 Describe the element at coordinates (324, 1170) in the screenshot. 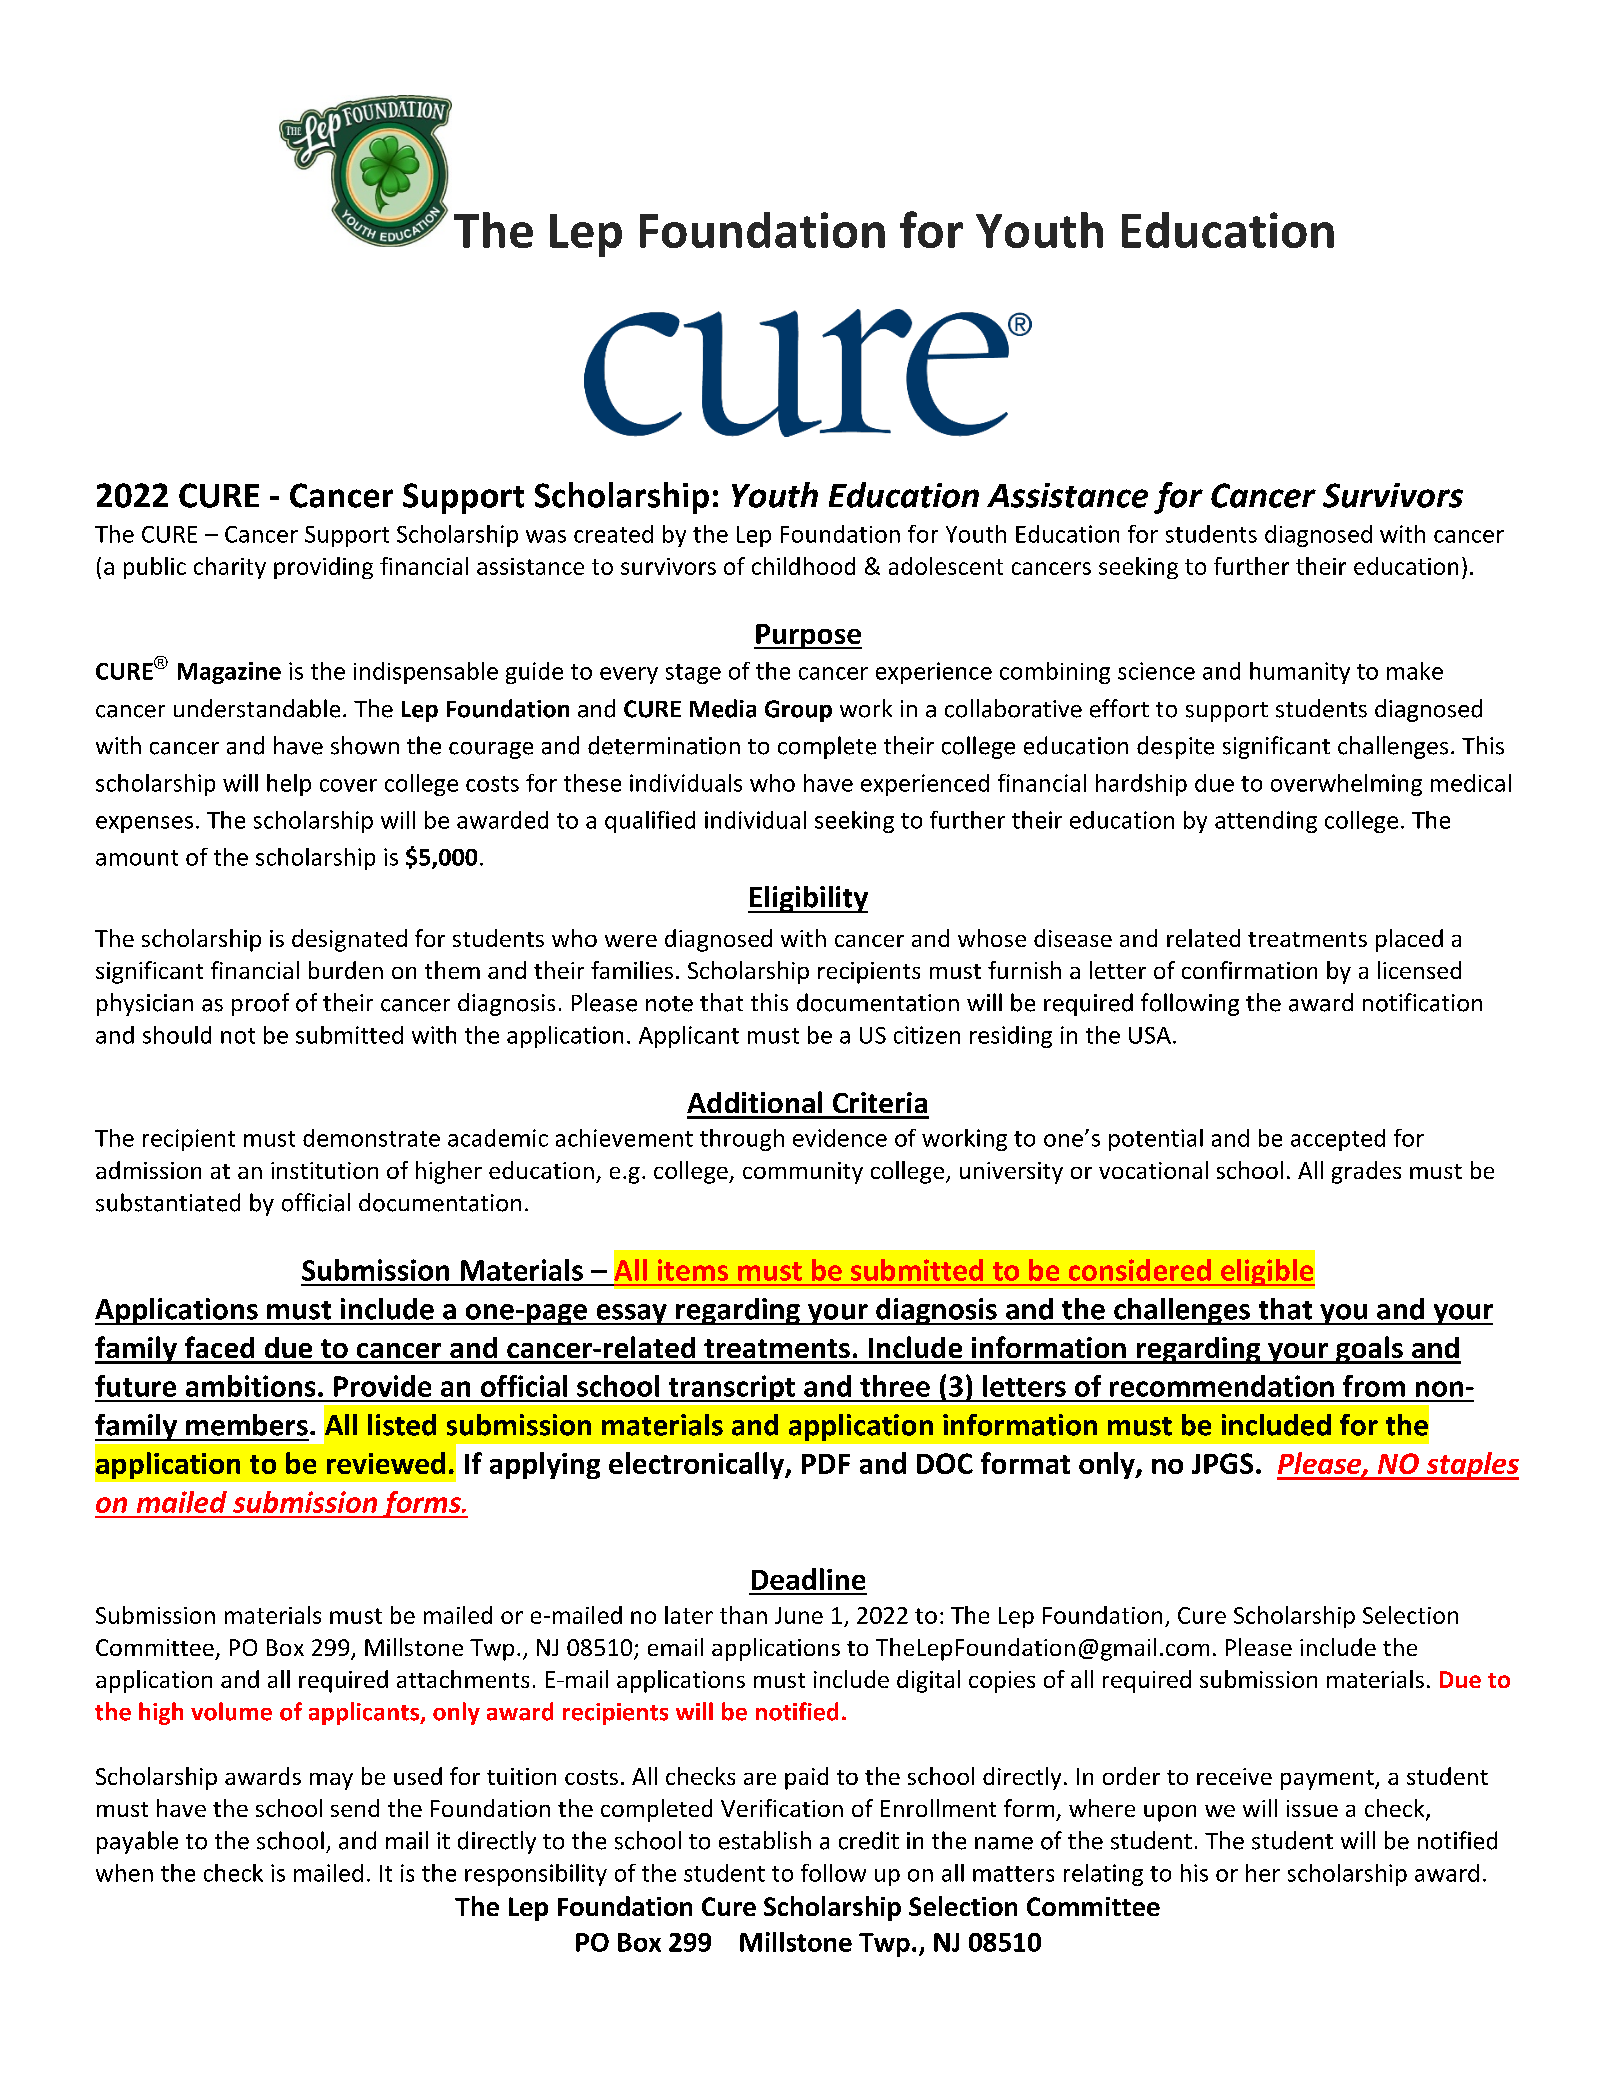

I see `institution` at that location.
